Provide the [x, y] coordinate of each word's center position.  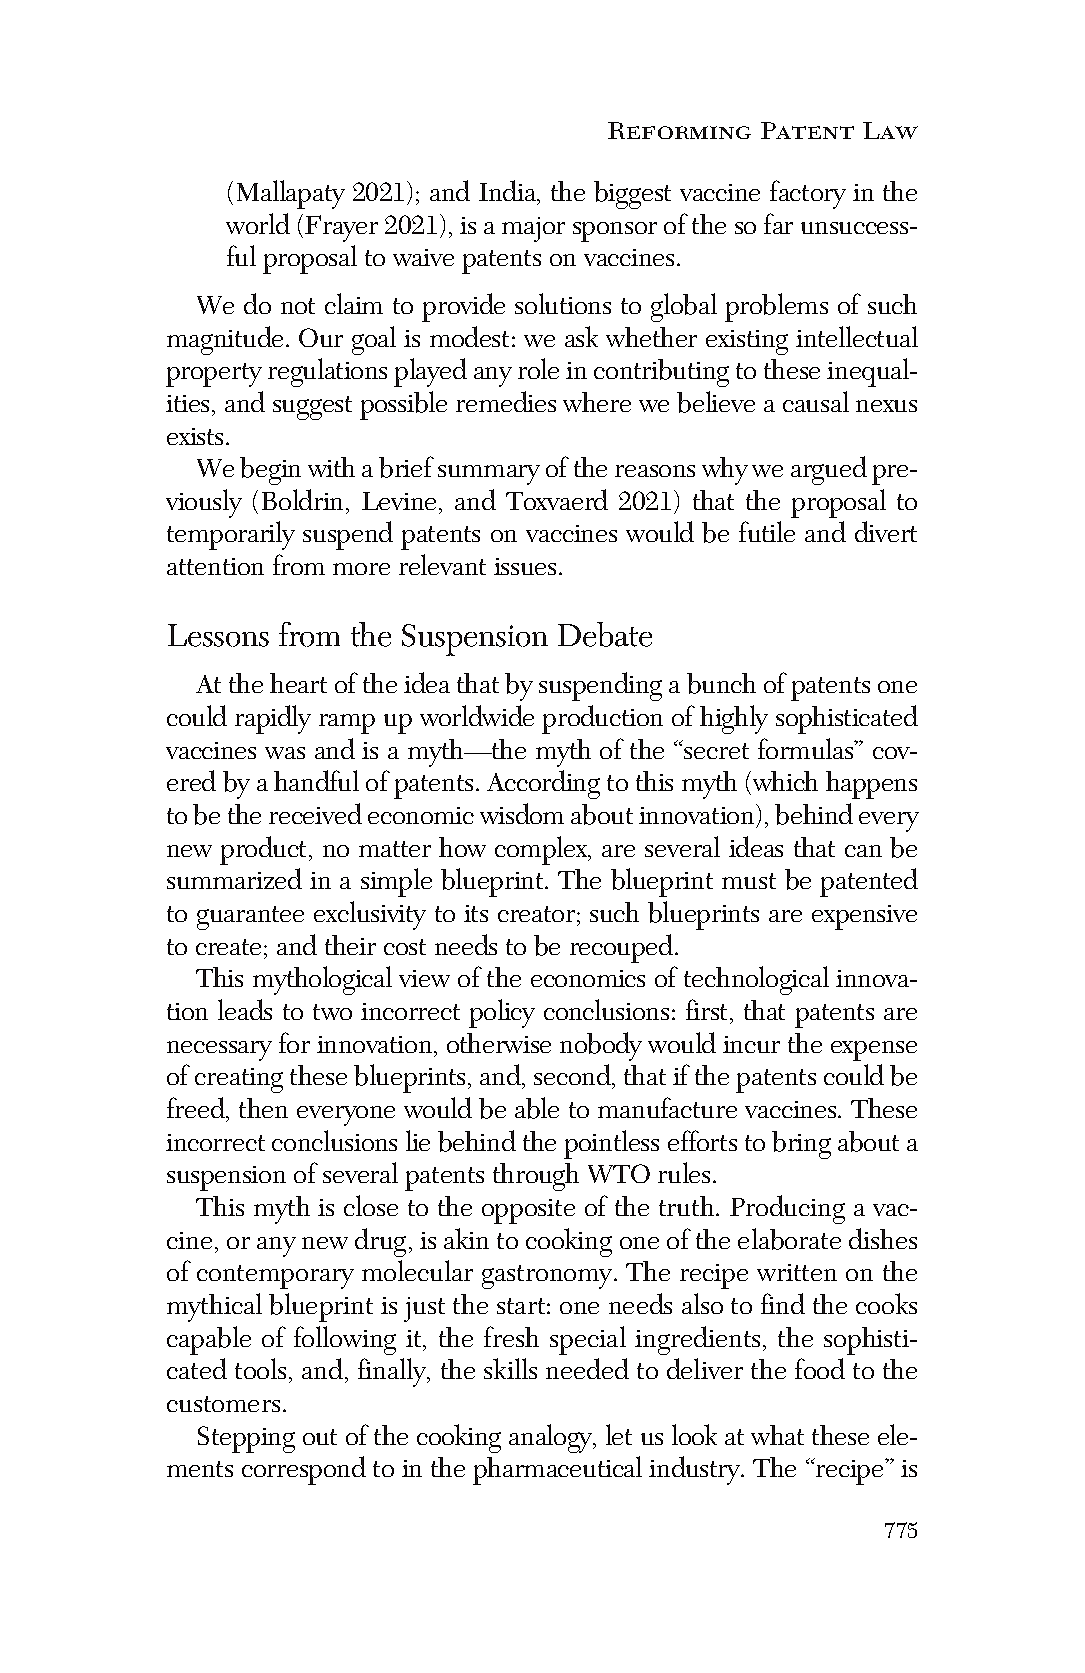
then [263, 1108]
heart [298, 683]
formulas [806, 748]
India [509, 192]
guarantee [250, 918]
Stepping [246, 1439]
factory [808, 194]
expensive [864, 917]
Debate [605, 634]
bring [801, 1145]
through [536, 1177]
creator [538, 914]
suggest [312, 408]
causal [816, 401]
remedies [506, 401]
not [298, 306]
